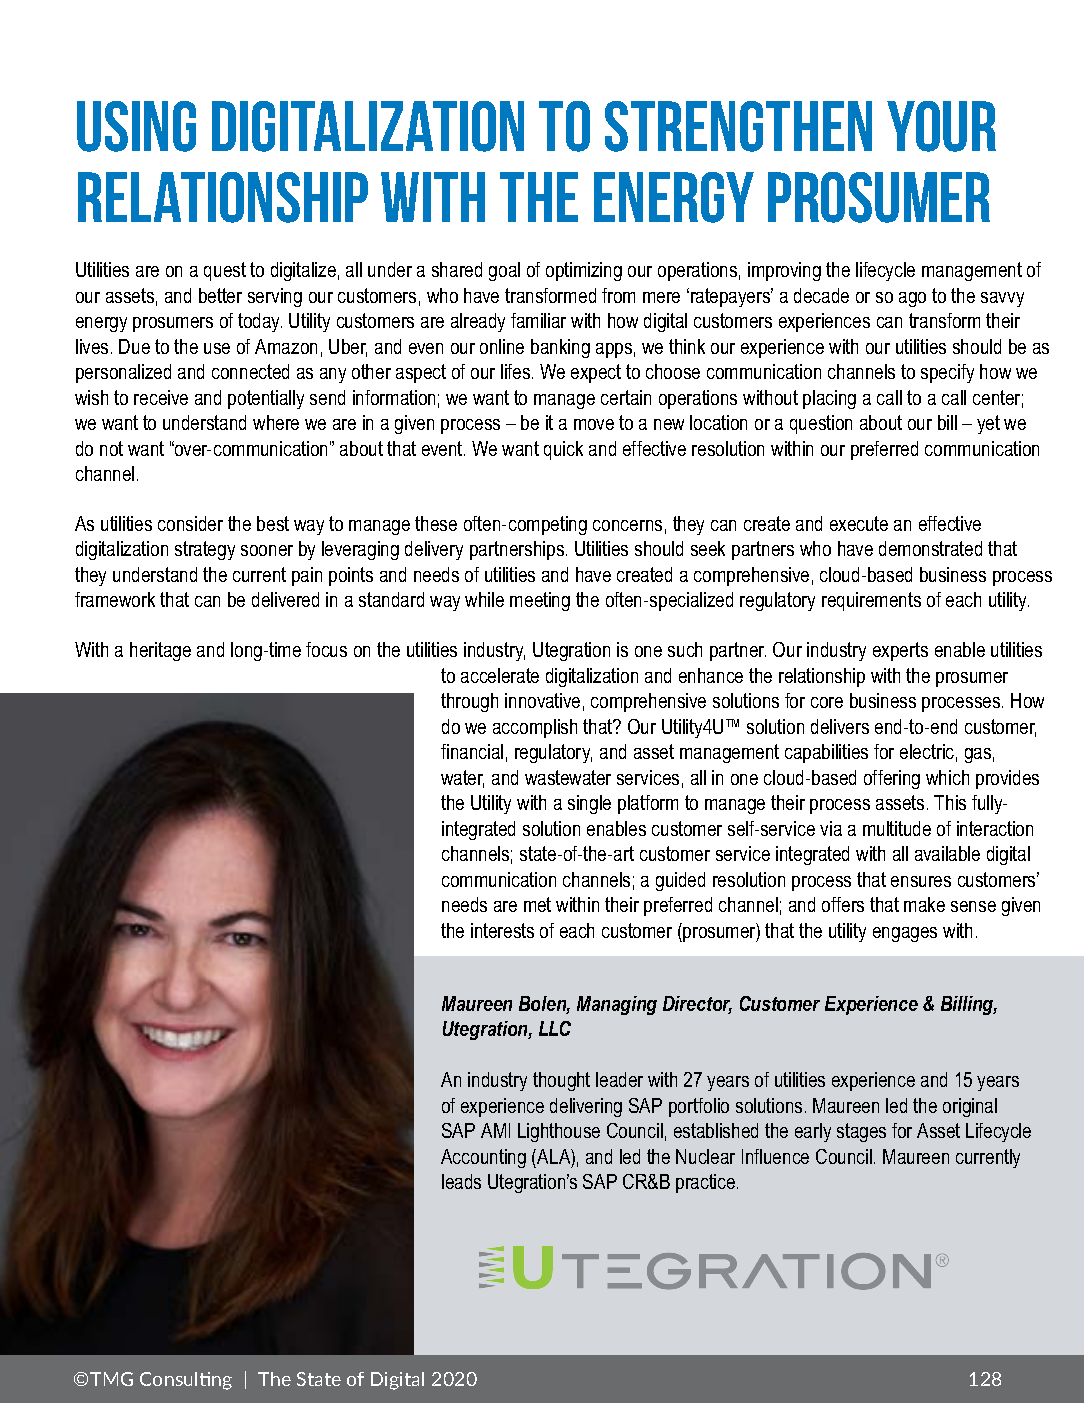 The width and height of the screenshot is (1084, 1403). What do you see at coordinates (970, 1107) in the screenshot?
I see `original` at bounding box center [970, 1107].
